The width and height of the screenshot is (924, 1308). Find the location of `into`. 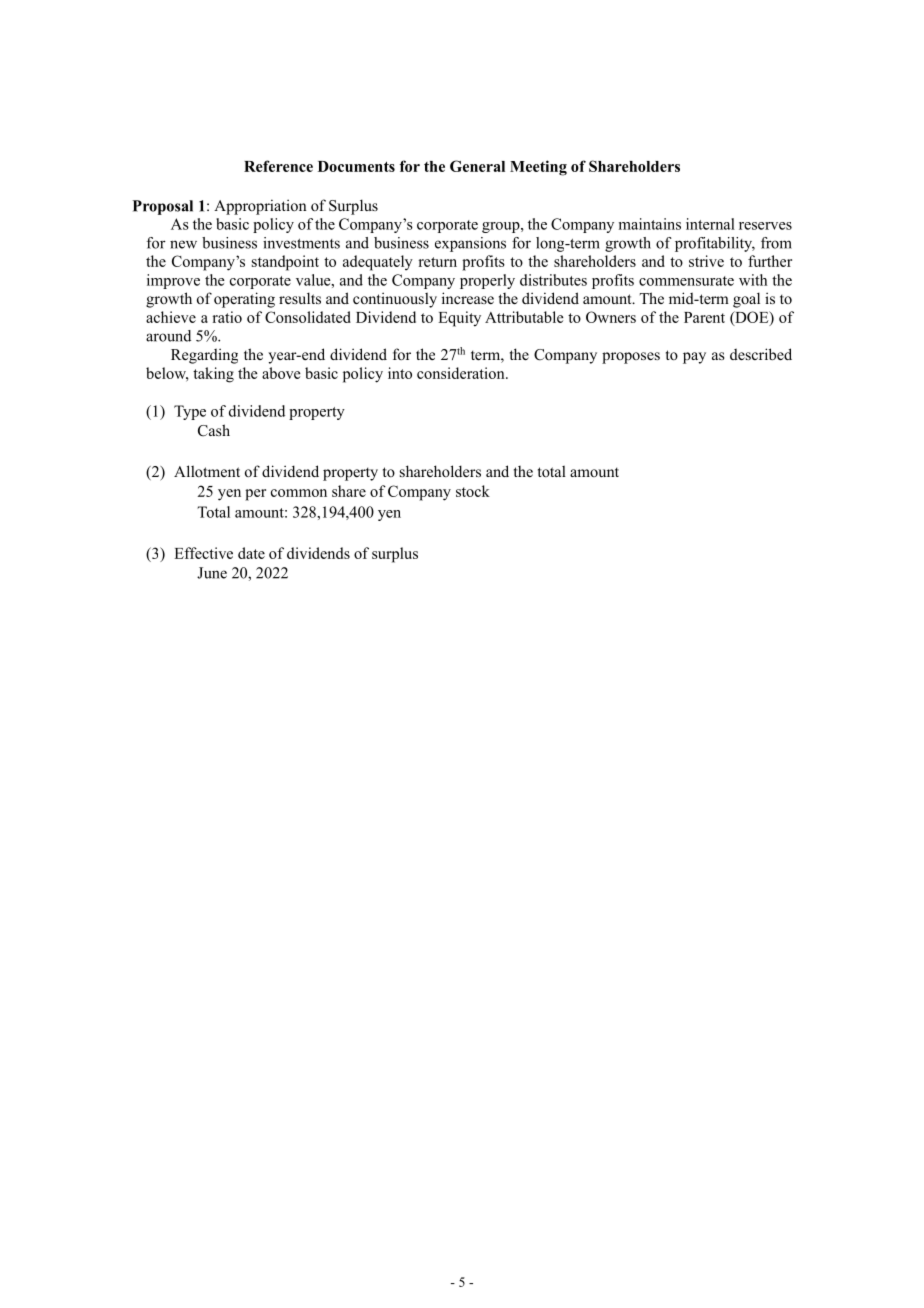

into is located at coordinates (400, 373).
